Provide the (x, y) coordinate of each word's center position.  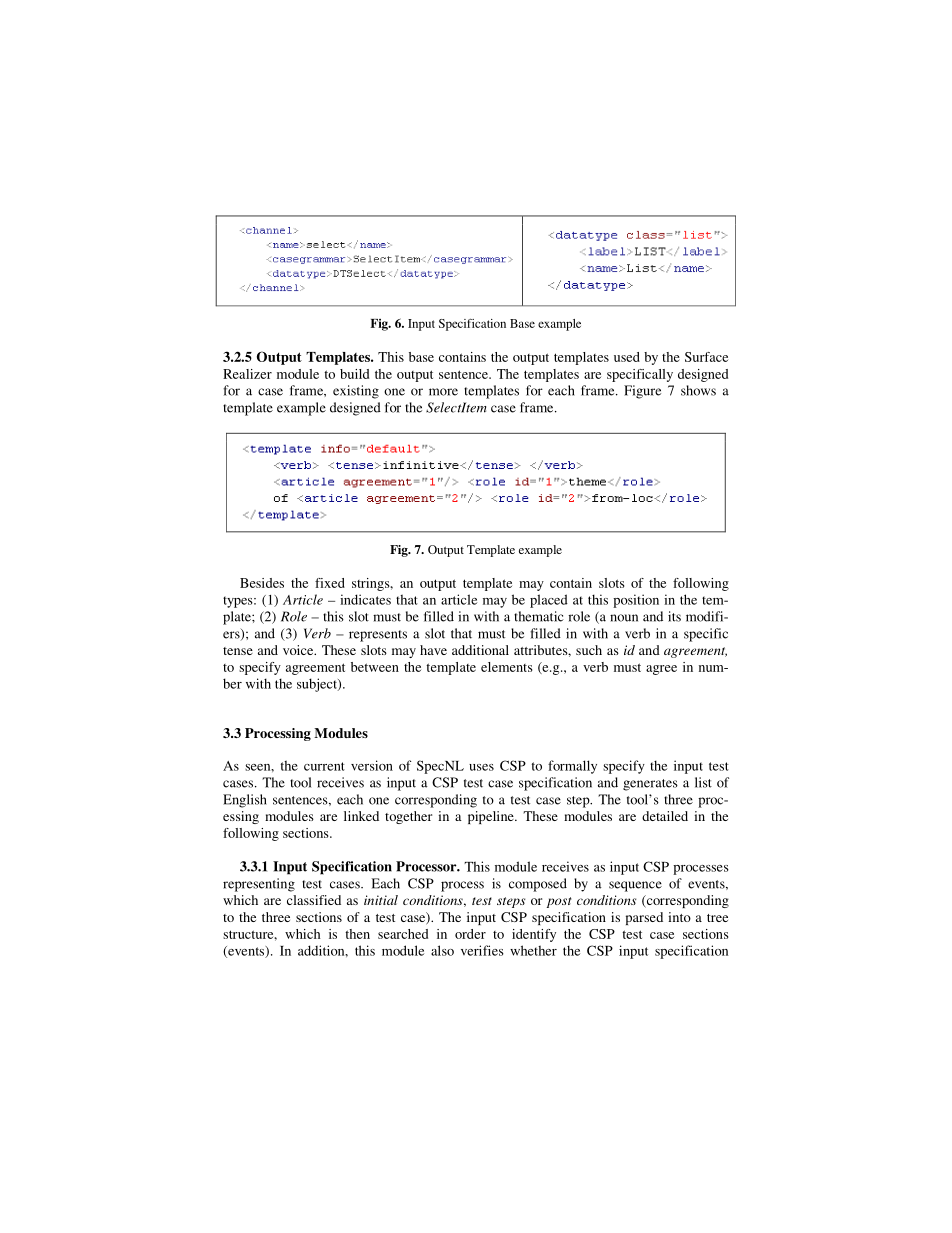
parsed (644, 918)
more (443, 392)
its (674, 616)
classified (314, 900)
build (354, 374)
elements (506, 667)
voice (299, 650)
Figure (642, 392)
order (470, 934)
